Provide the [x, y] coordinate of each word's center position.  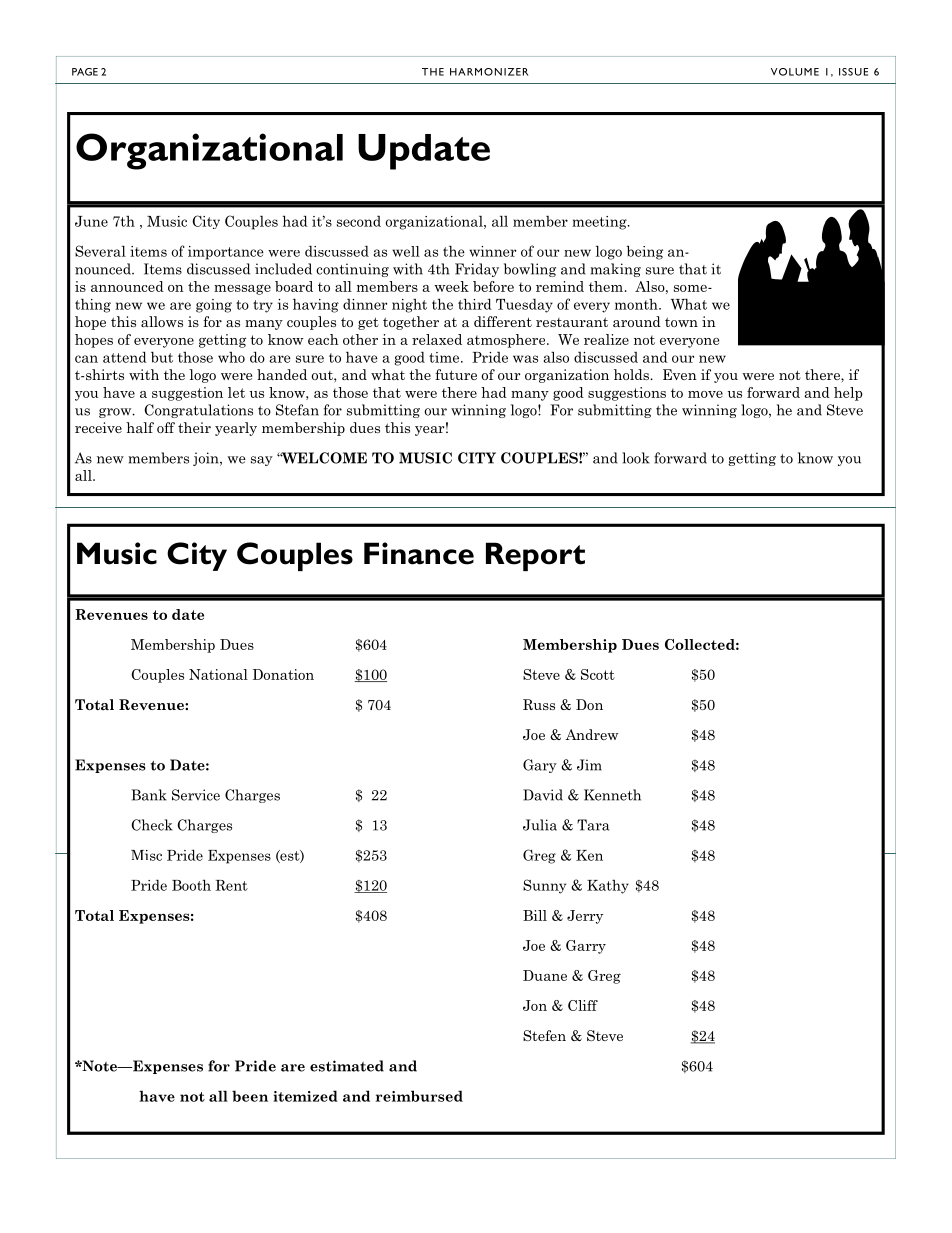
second [359, 221]
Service [196, 795]
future [456, 374]
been [250, 1096]
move [705, 394]
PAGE [85, 72]
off [166, 427]
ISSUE [853, 72]
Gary [540, 766]
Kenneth [612, 795]
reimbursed [419, 1096]
